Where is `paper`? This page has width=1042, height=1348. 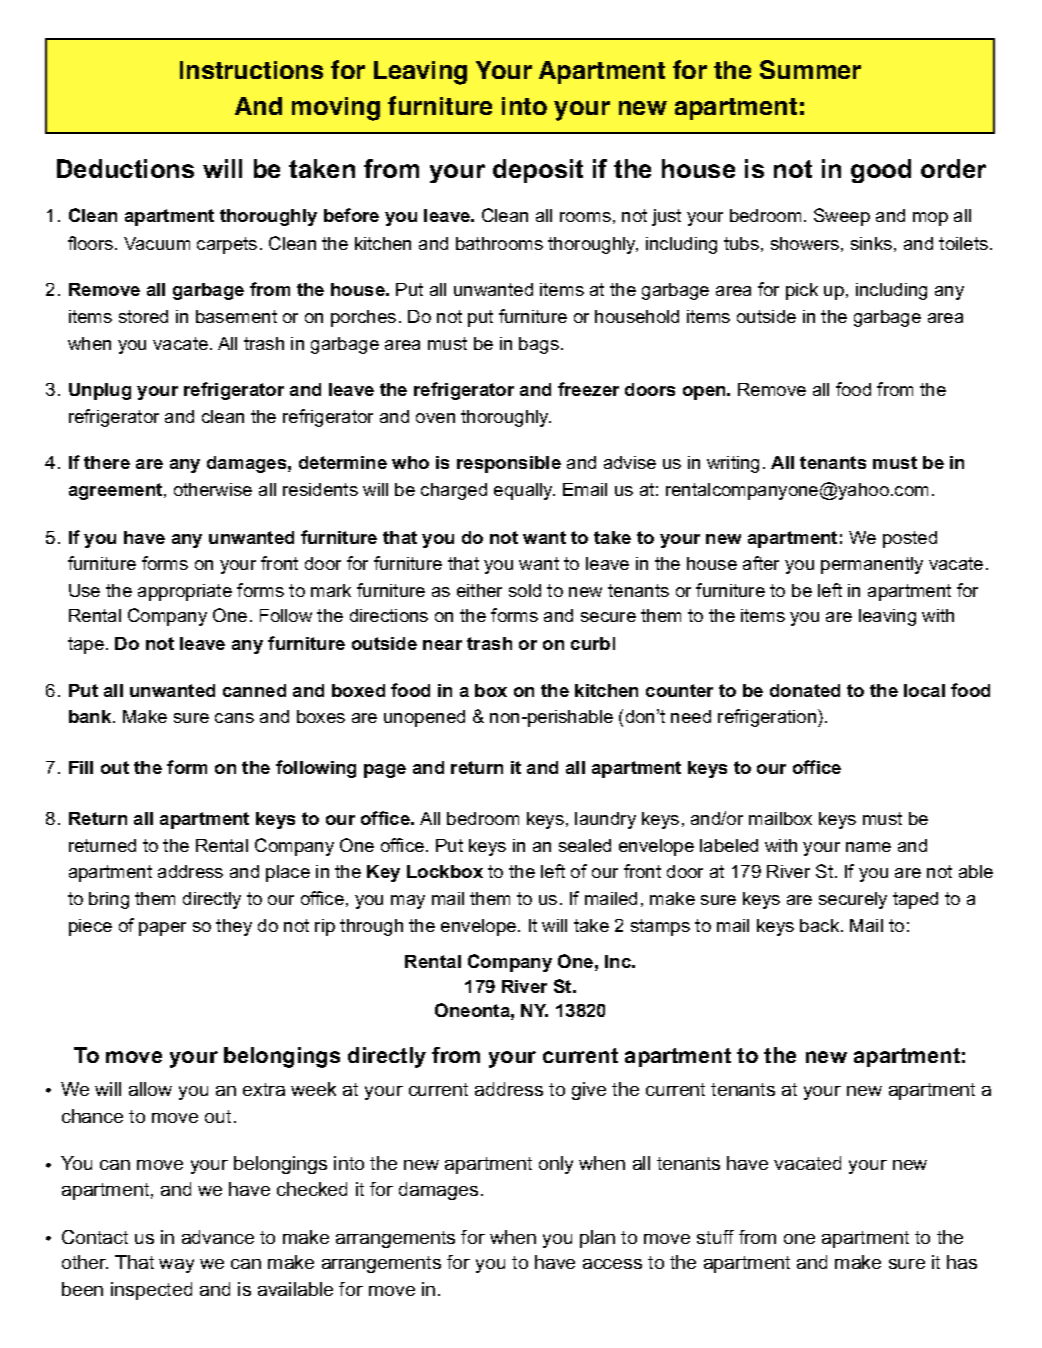 paper is located at coordinates (162, 929).
